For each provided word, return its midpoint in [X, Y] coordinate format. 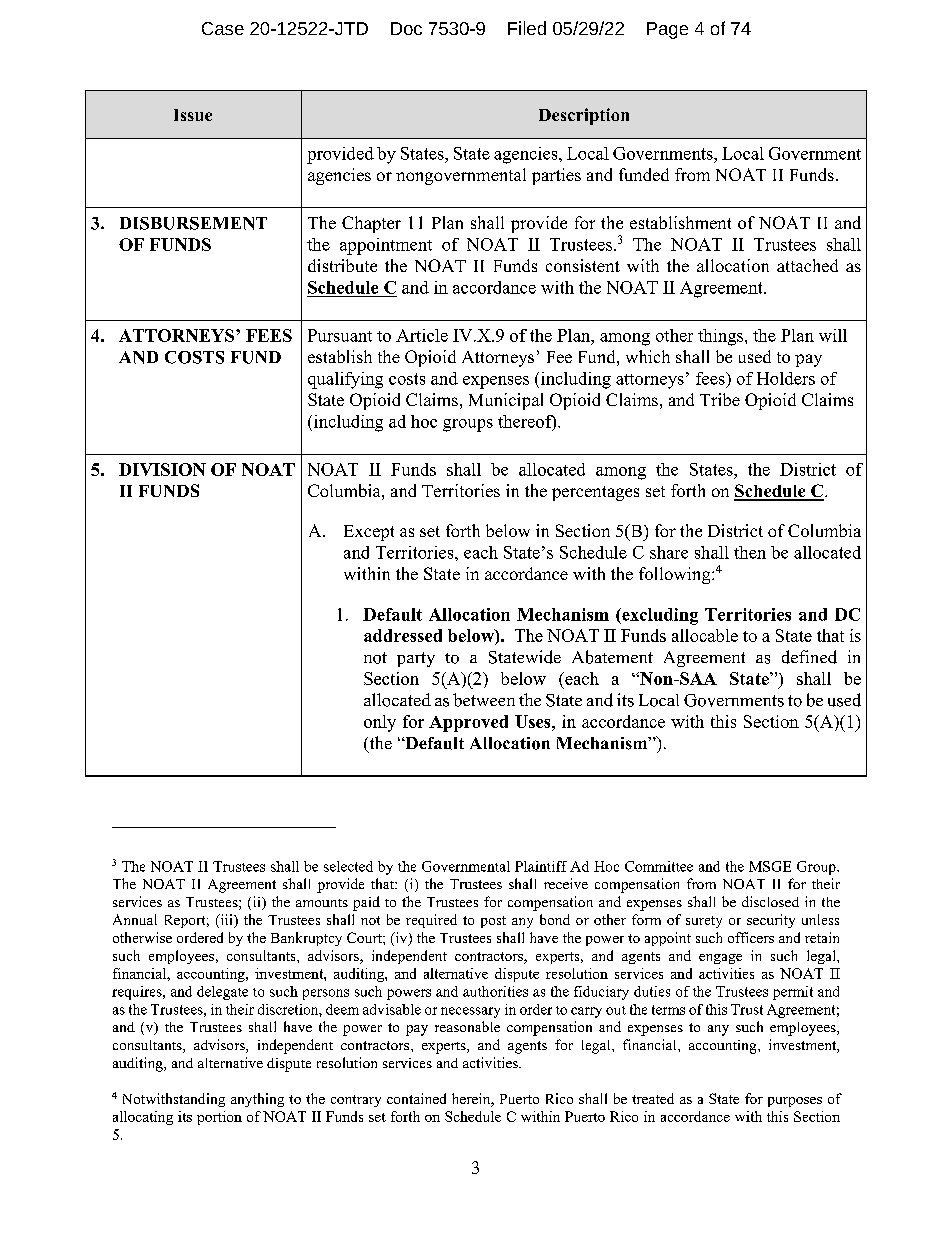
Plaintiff [541, 866]
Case [223, 28]
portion [219, 1118]
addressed [403, 635]
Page [667, 30]
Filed [527, 28]
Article [422, 335]
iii [226, 921]
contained [416, 1098]
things [722, 337]
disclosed [770, 901]
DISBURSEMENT [193, 223]
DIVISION [162, 469]
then [750, 552]
